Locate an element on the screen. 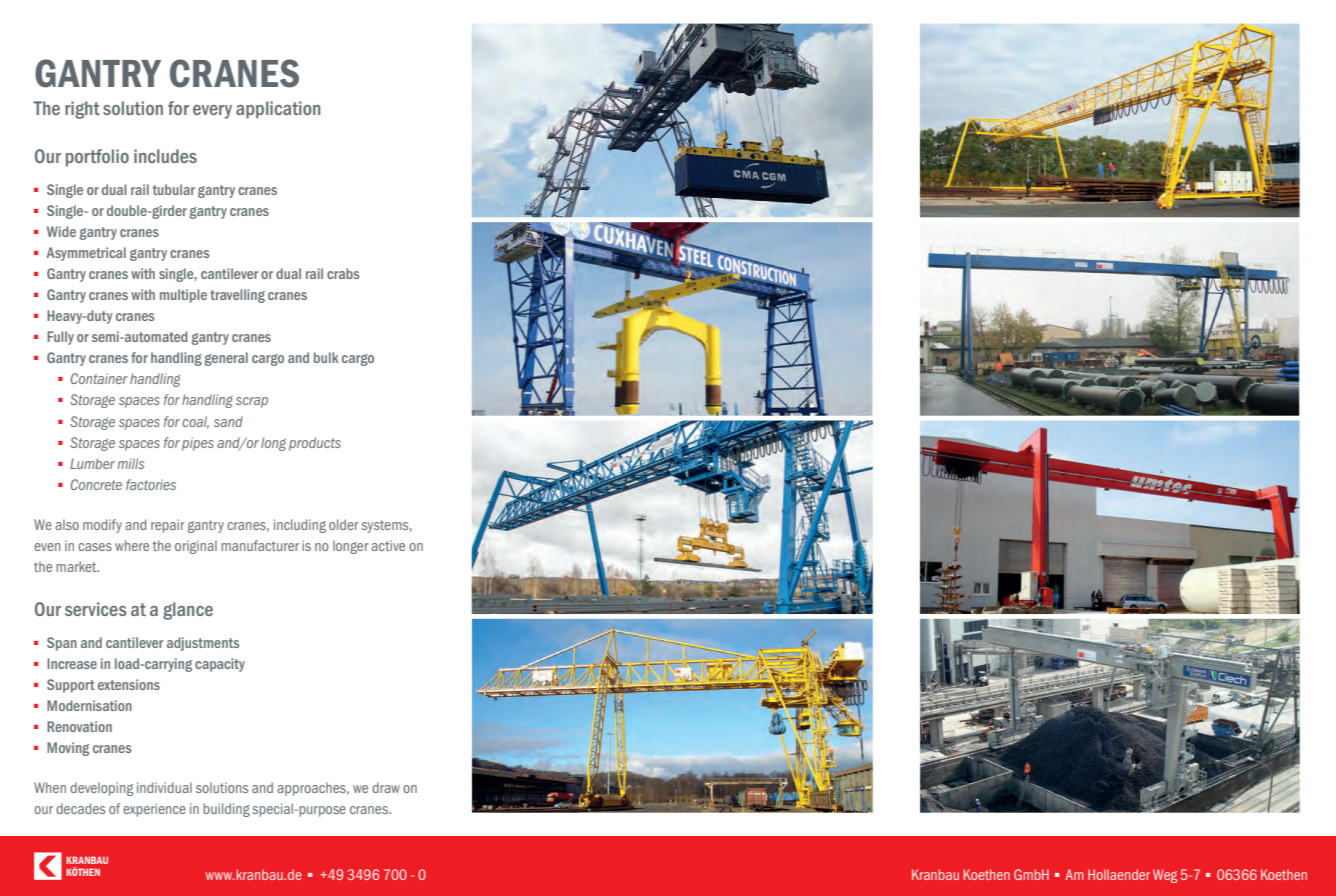  experience is located at coordinates (154, 810).
